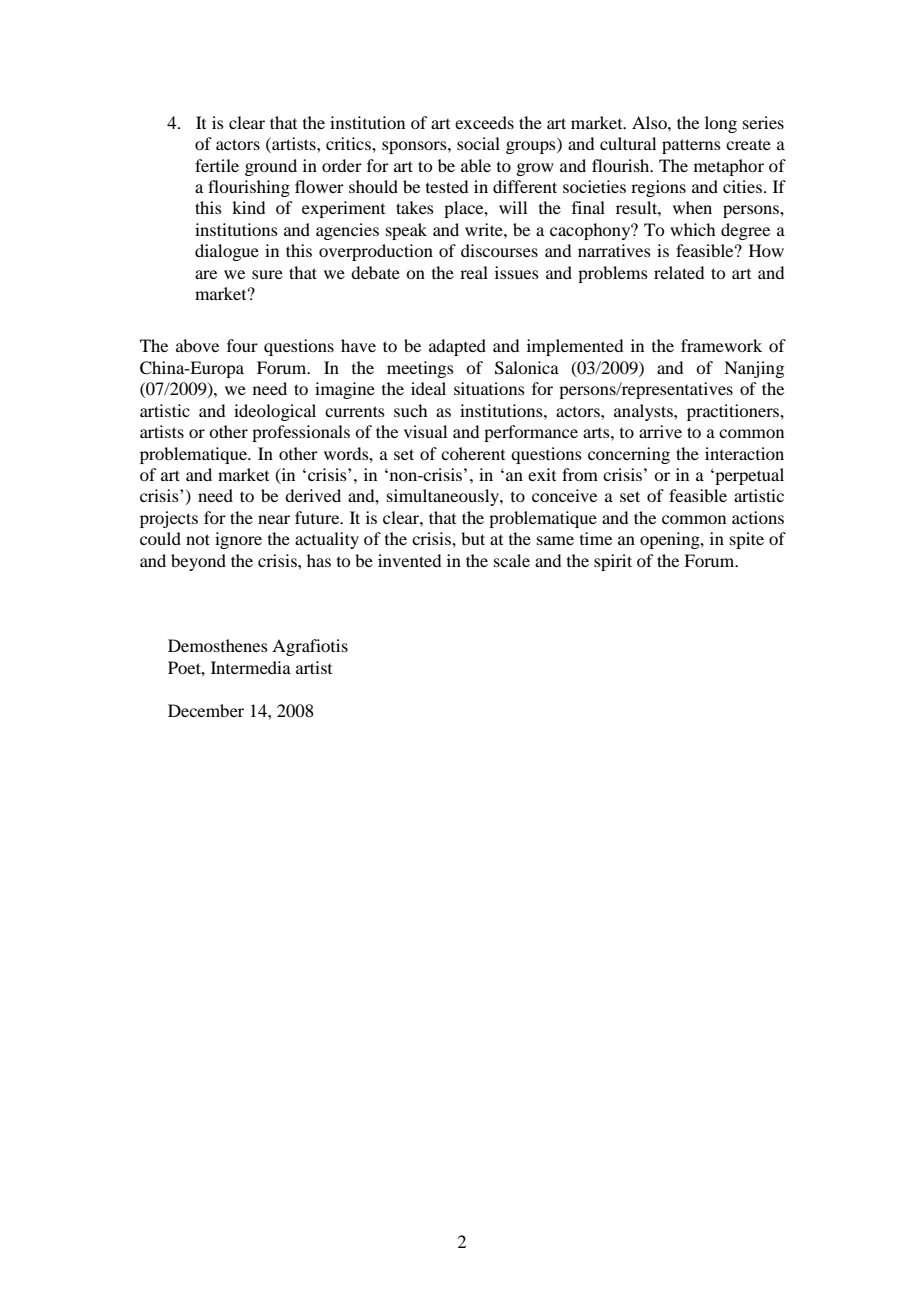 The height and width of the screenshot is (1308, 924). Describe the element at coordinates (692, 229) in the screenshot. I see `which` at that location.
